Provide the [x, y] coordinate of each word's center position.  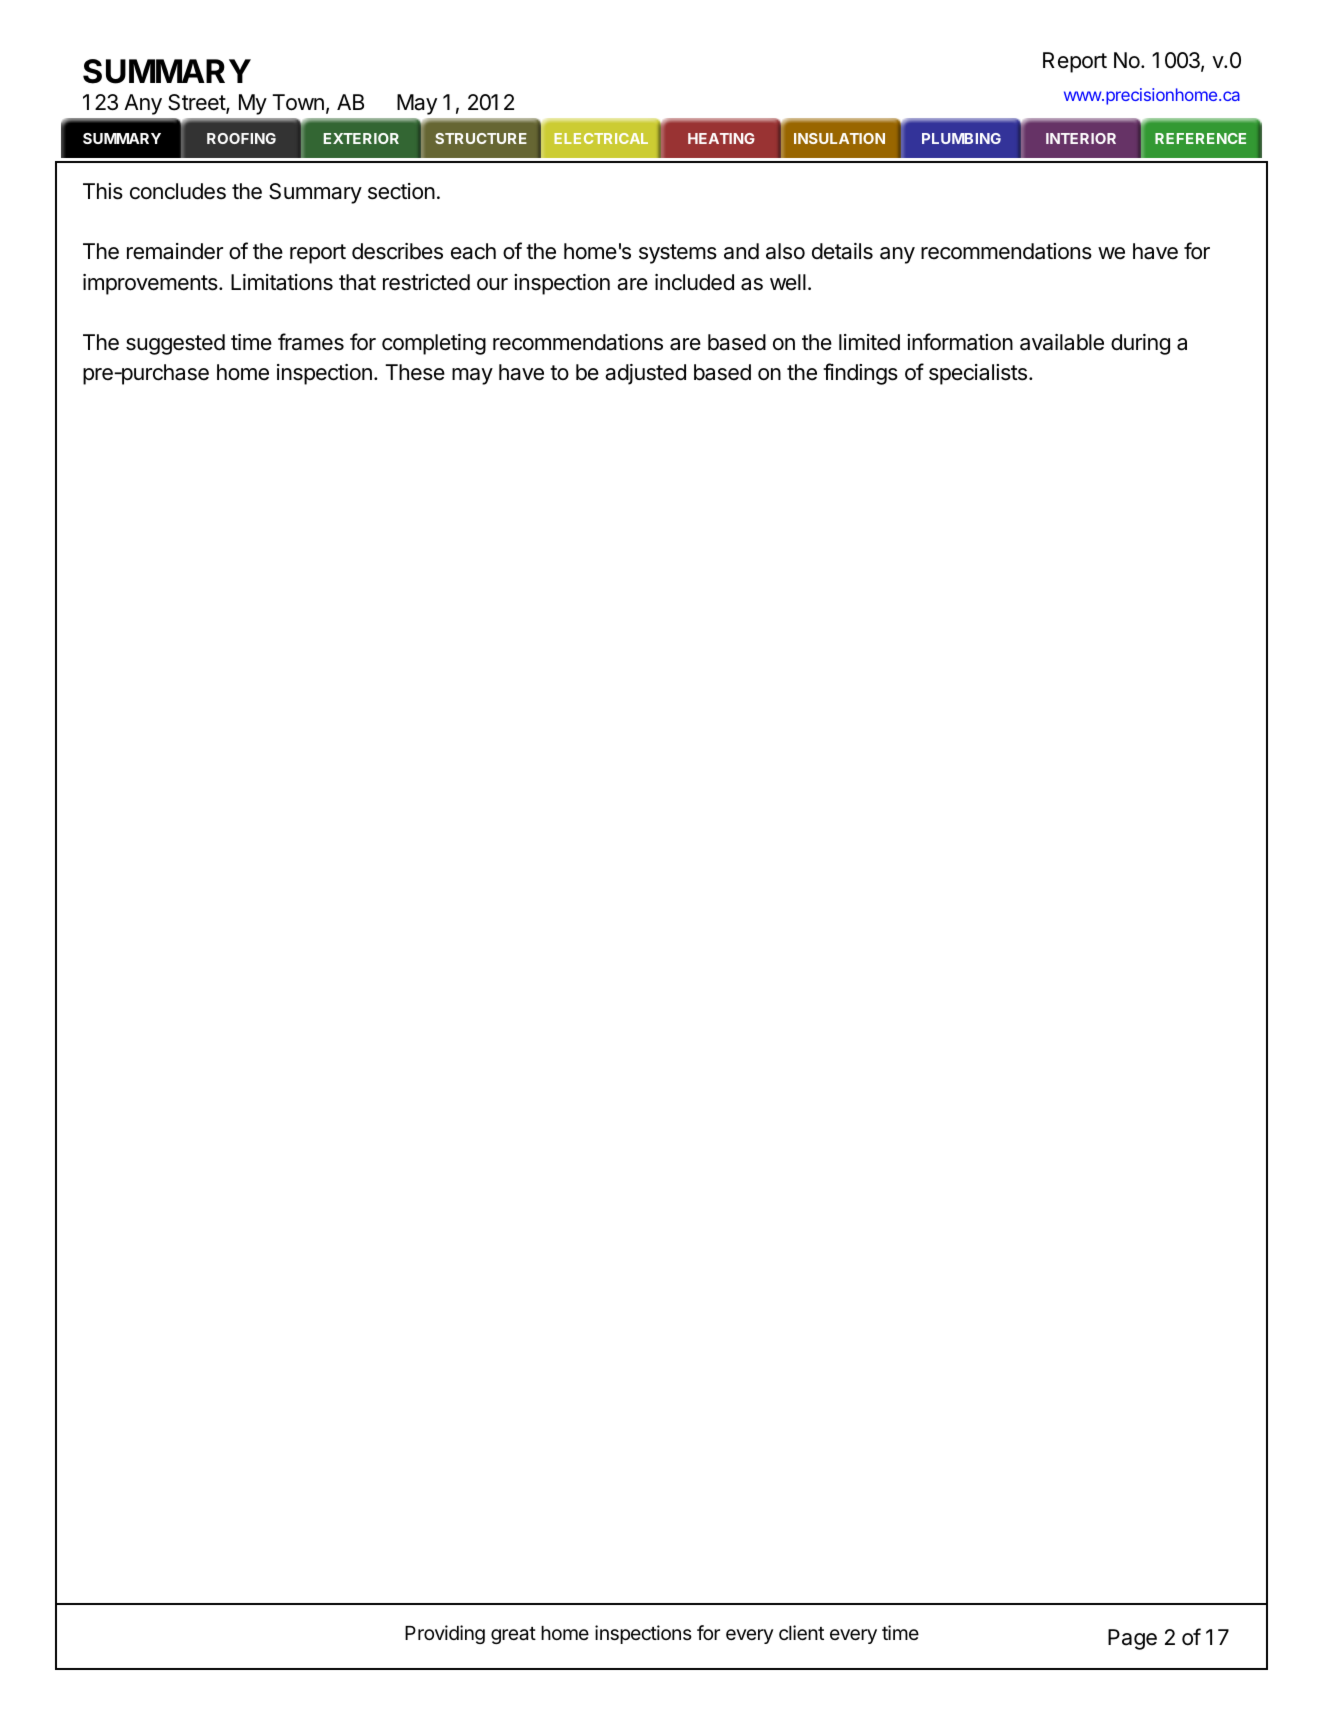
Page [1132, 1639]
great [513, 1635]
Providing [445, 1634]
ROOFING [241, 138]
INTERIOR [1081, 138]
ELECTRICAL [601, 138]
